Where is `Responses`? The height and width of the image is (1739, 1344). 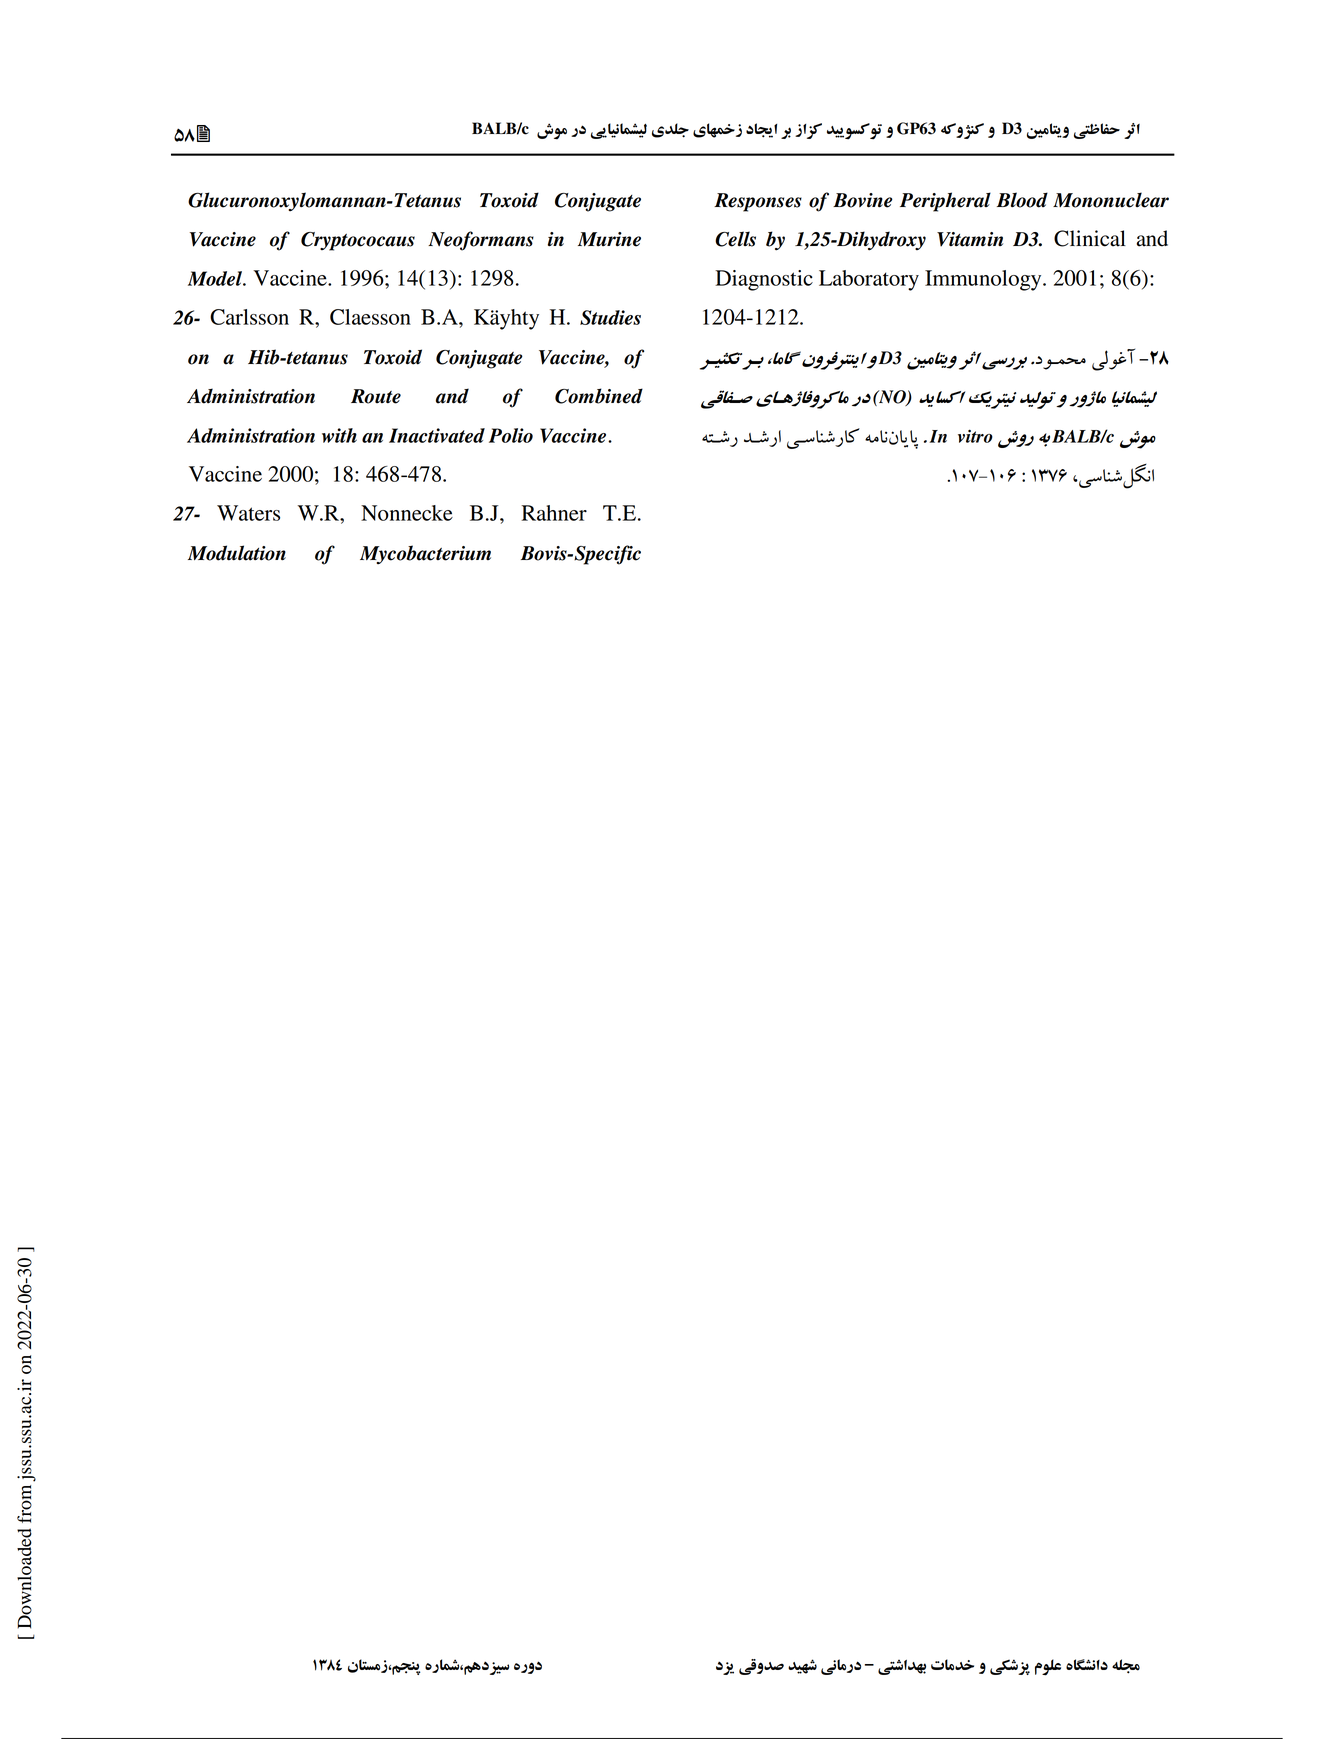
Responses is located at coordinates (758, 202).
